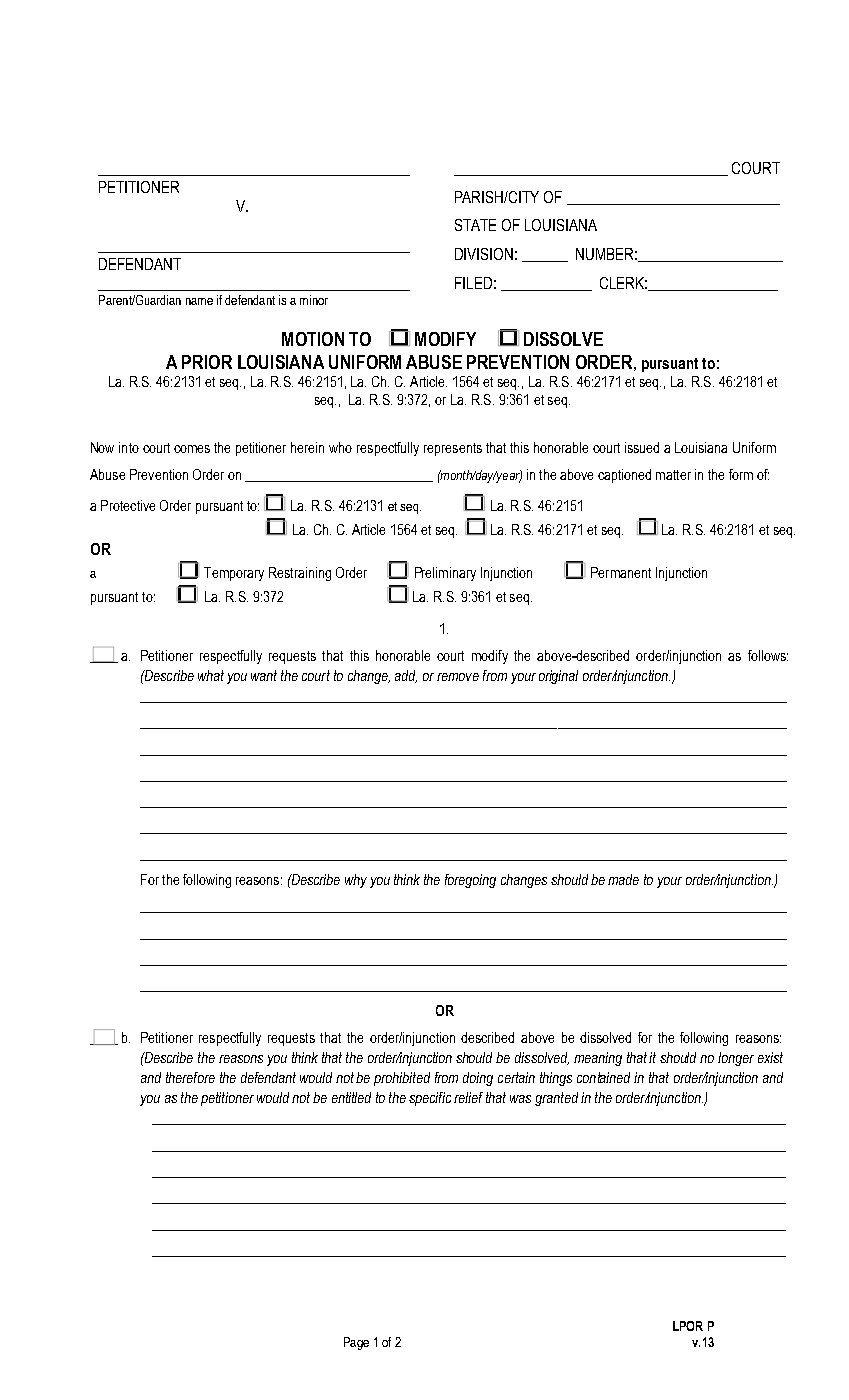 The height and width of the image is (1400, 849). Describe the element at coordinates (623, 879) in the image. I see `made` at that location.
